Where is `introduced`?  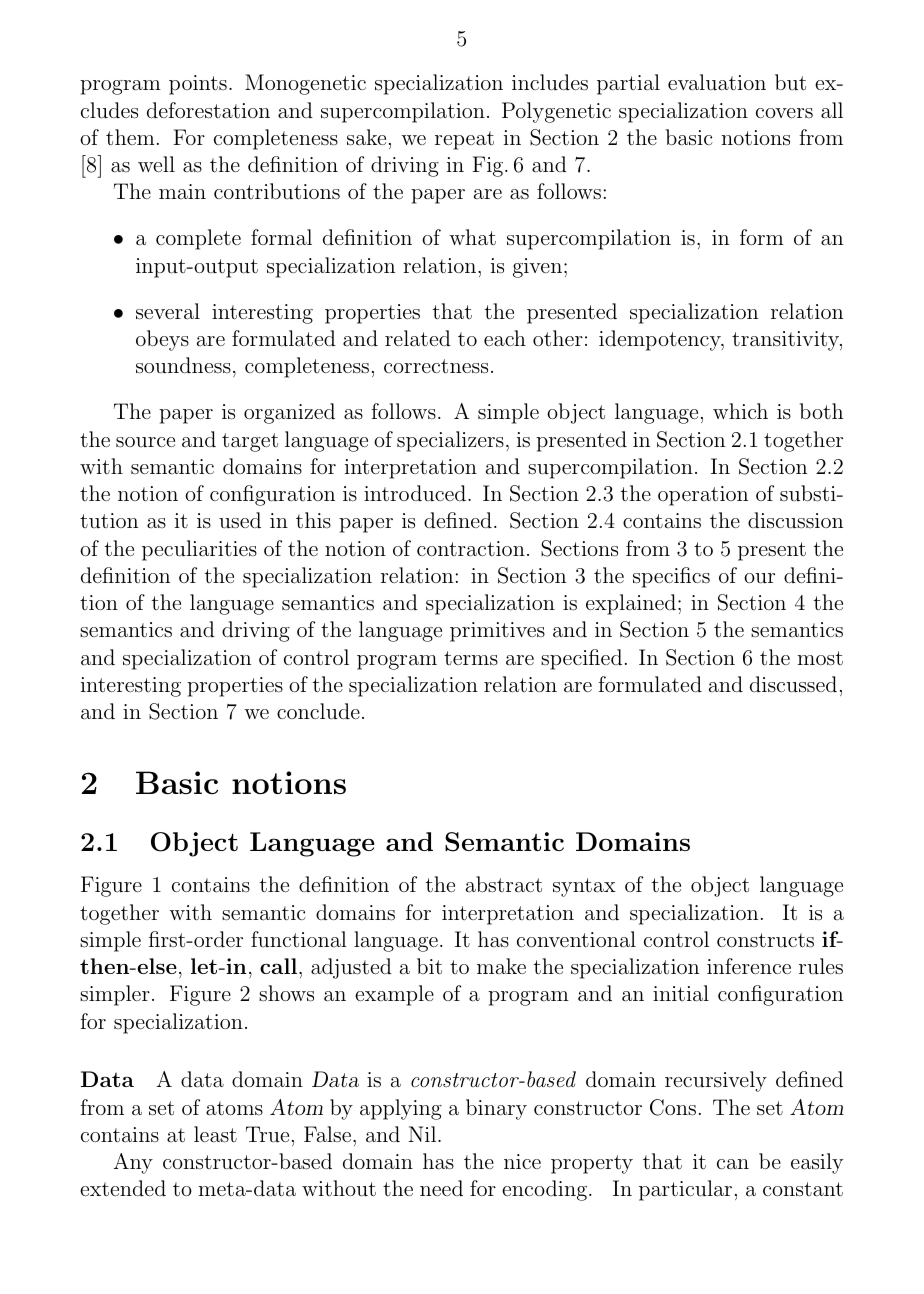
introduced is located at coordinates (415, 493).
